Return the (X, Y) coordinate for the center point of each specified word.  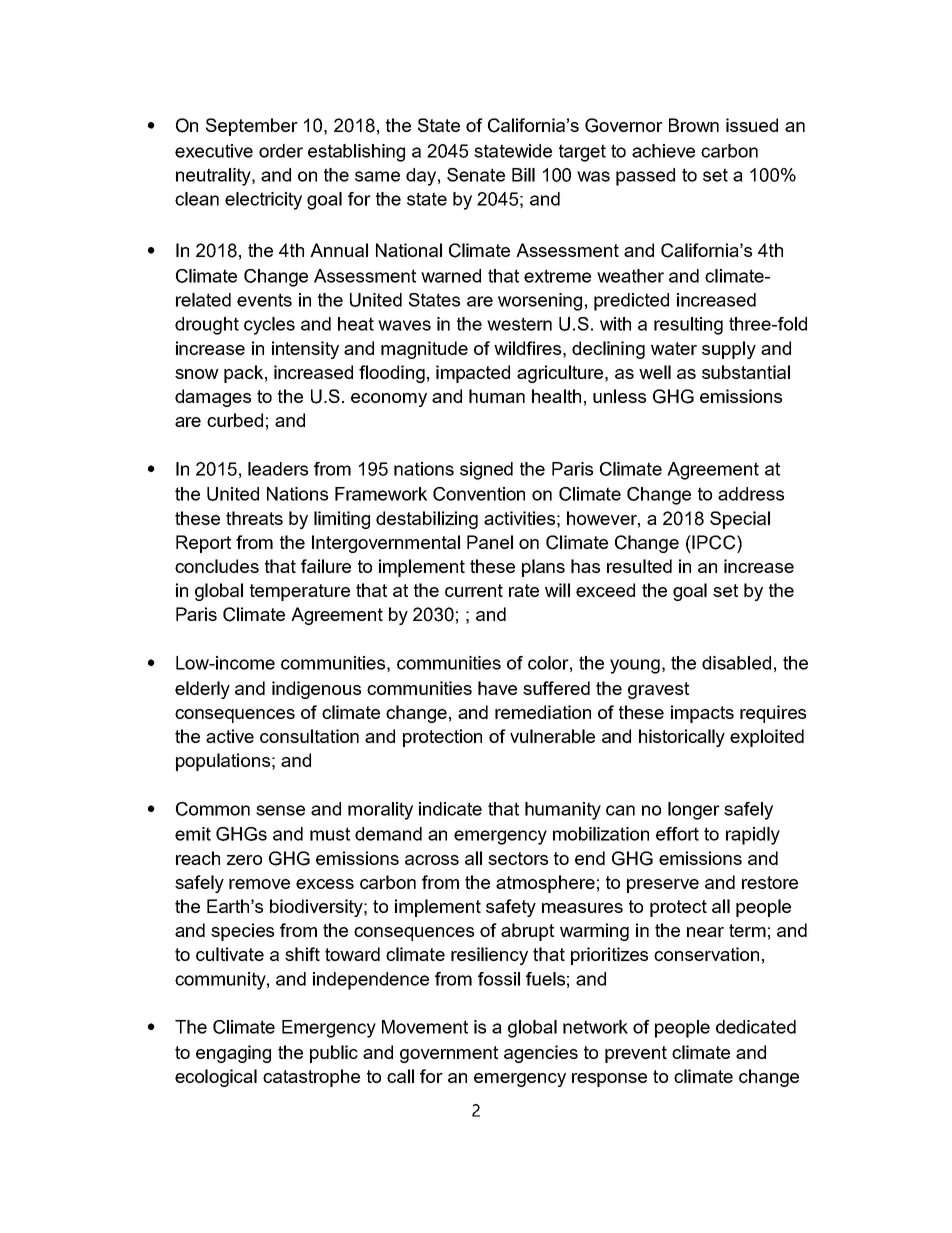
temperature (300, 592)
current (474, 590)
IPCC (715, 542)
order (281, 151)
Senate (476, 175)
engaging (233, 1054)
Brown (694, 125)
